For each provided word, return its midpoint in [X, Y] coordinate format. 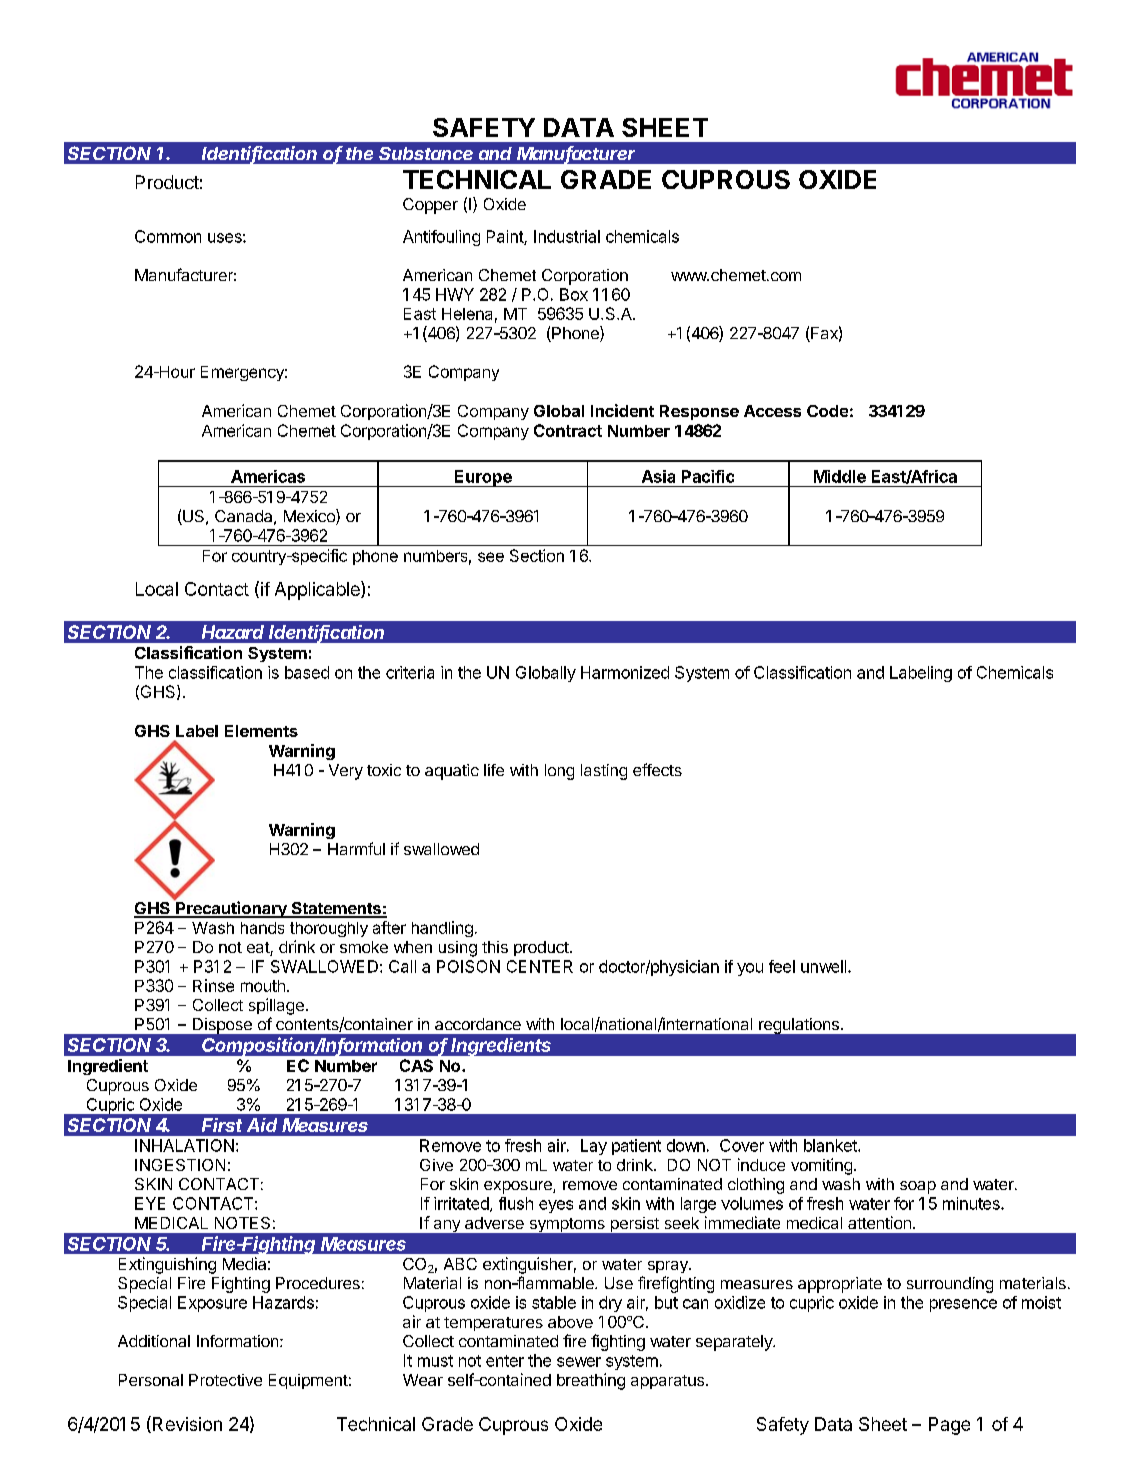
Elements [261, 731]
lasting [604, 772]
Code [827, 411]
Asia [658, 476]
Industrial [567, 236]
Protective [225, 1380]
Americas [268, 476]
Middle [840, 476]
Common [168, 236]
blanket [831, 1145]
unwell [823, 966]
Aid [262, 1125]
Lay [594, 1147]
